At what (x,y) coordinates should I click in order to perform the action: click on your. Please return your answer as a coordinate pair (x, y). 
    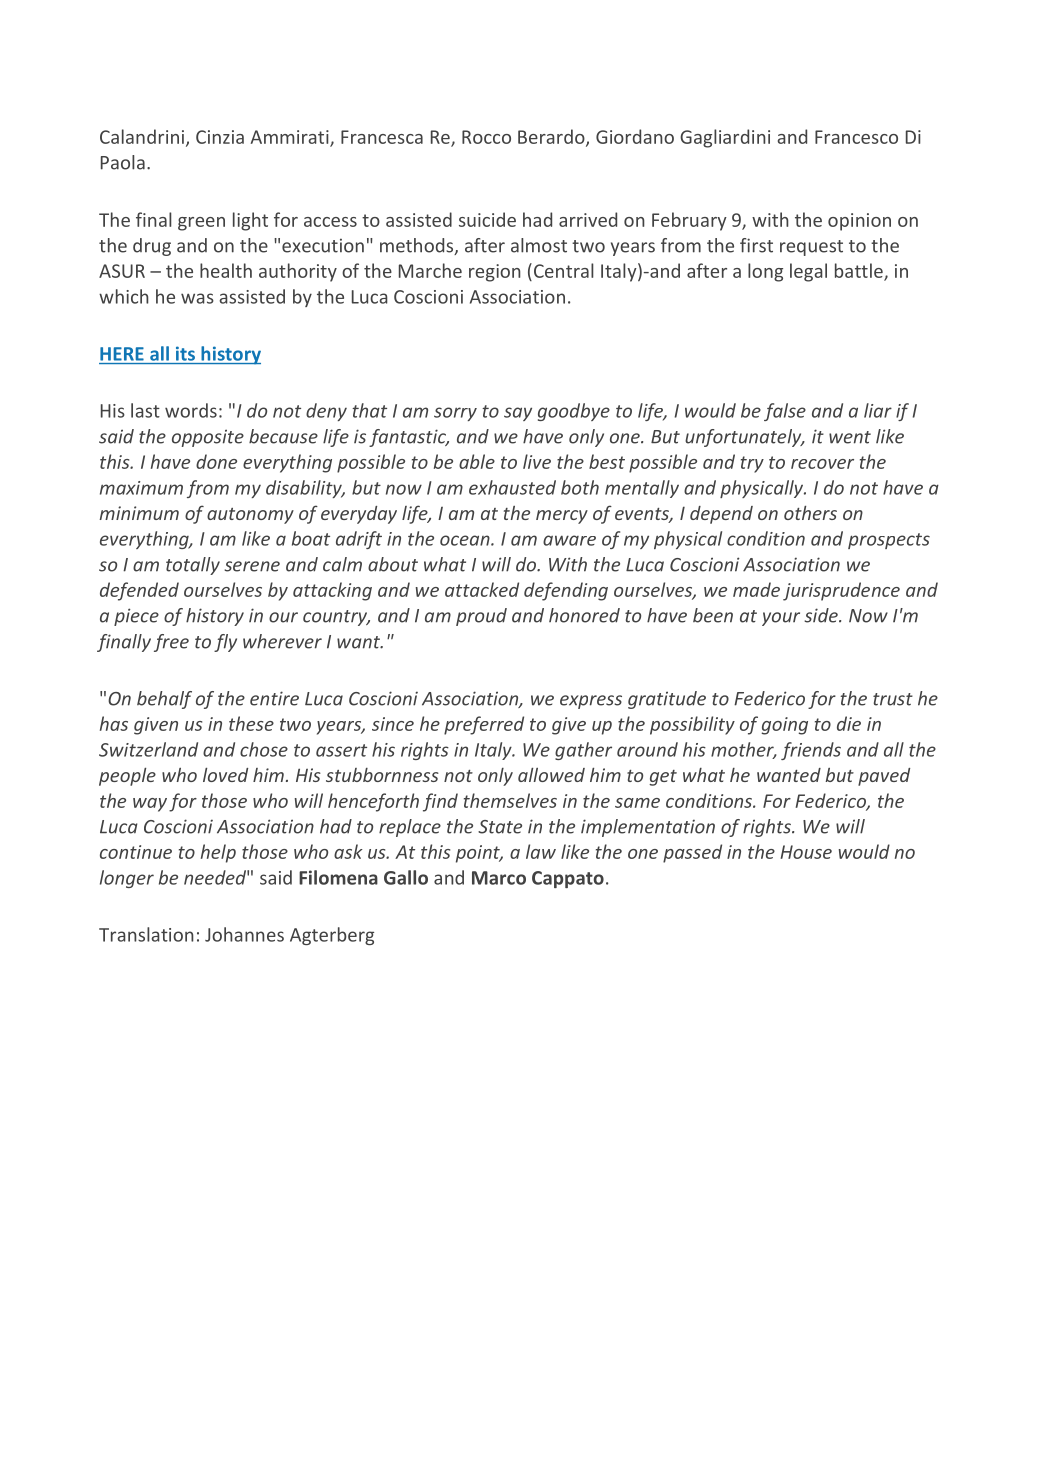
    Looking at the image, I should click on (781, 619).
